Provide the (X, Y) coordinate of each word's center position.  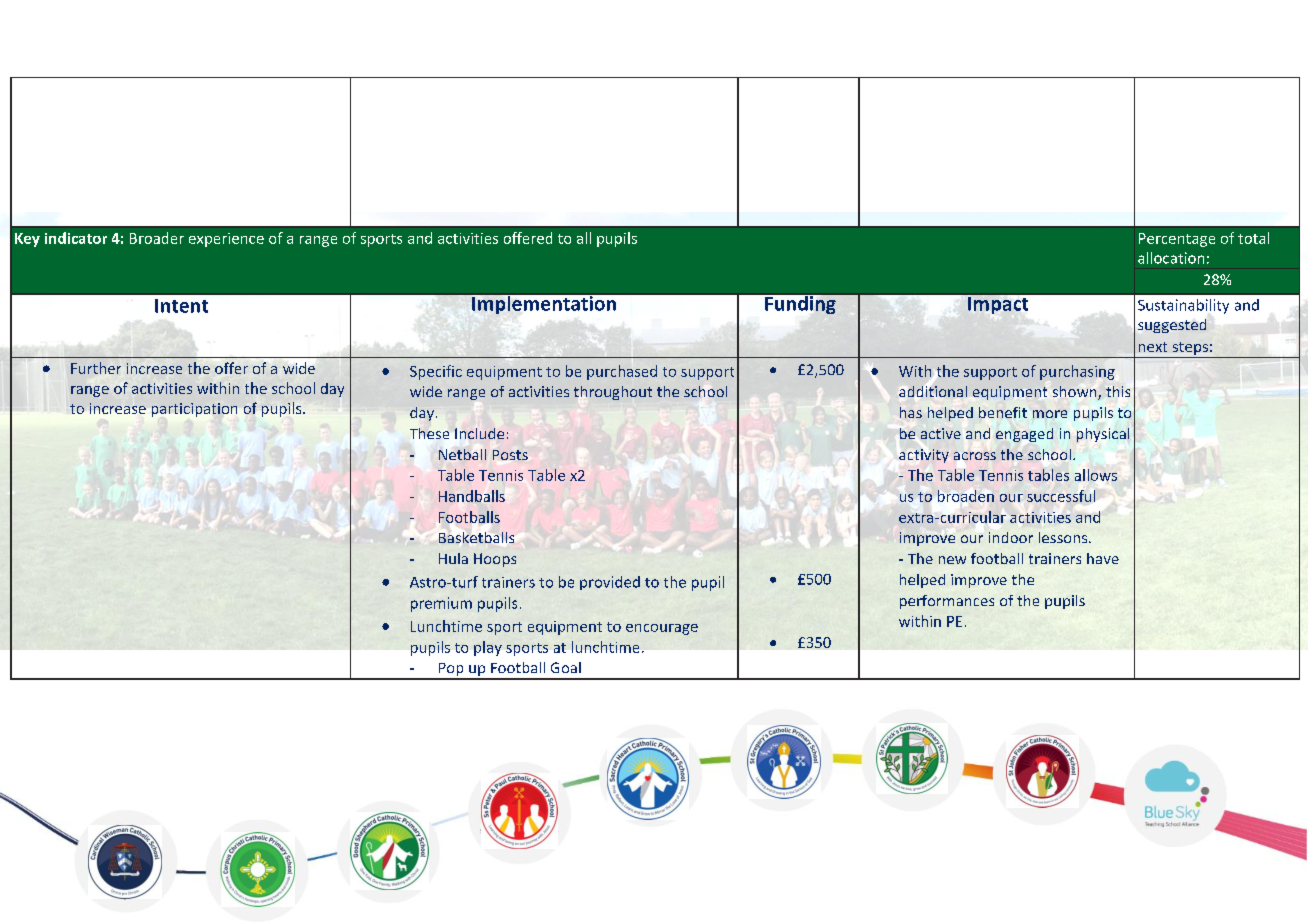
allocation (1171, 258)
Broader (157, 238)
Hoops (495, 560)
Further (96, 368)
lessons (1064, 537)
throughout (613, 393)
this (1118, 391)
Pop (451, 671)
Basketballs (476, 537)
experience (226, 240)
